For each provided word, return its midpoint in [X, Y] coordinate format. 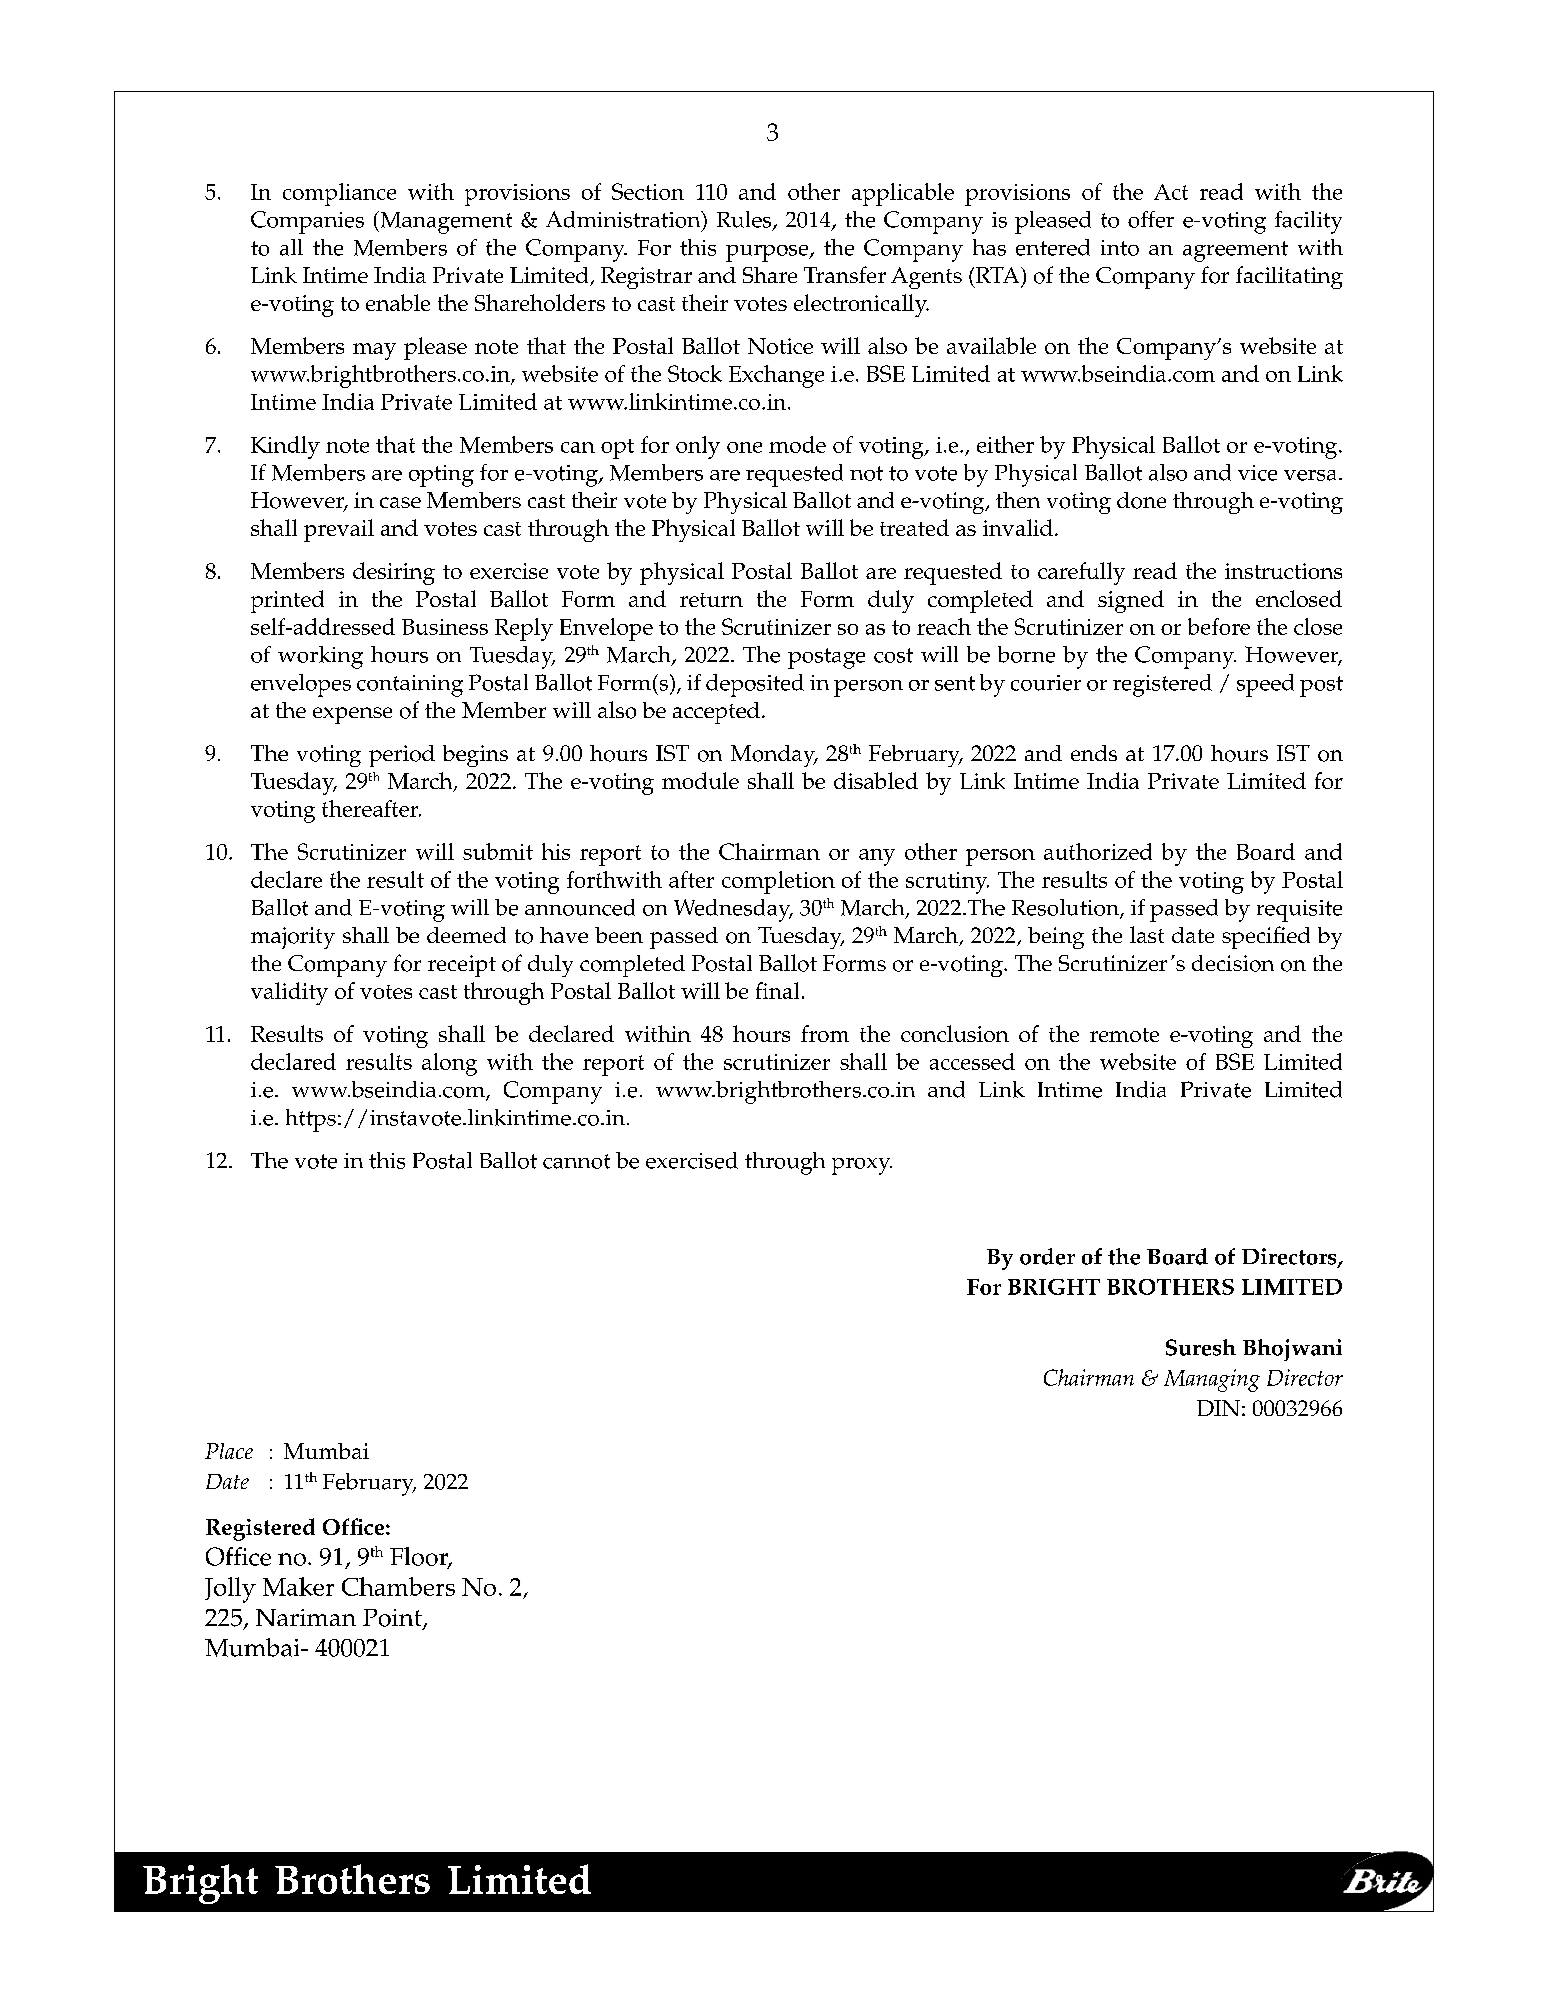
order [1047, 1256]
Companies [307, 222]
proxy [862, 1166]
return [711, 600]
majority [293, 938]
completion [778, 882]
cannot [576, 1161]
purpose [768, 253]
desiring [394, 573]
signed [1131, 601]
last [1147, 934]
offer [1151, 219]
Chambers [398, 1586]
